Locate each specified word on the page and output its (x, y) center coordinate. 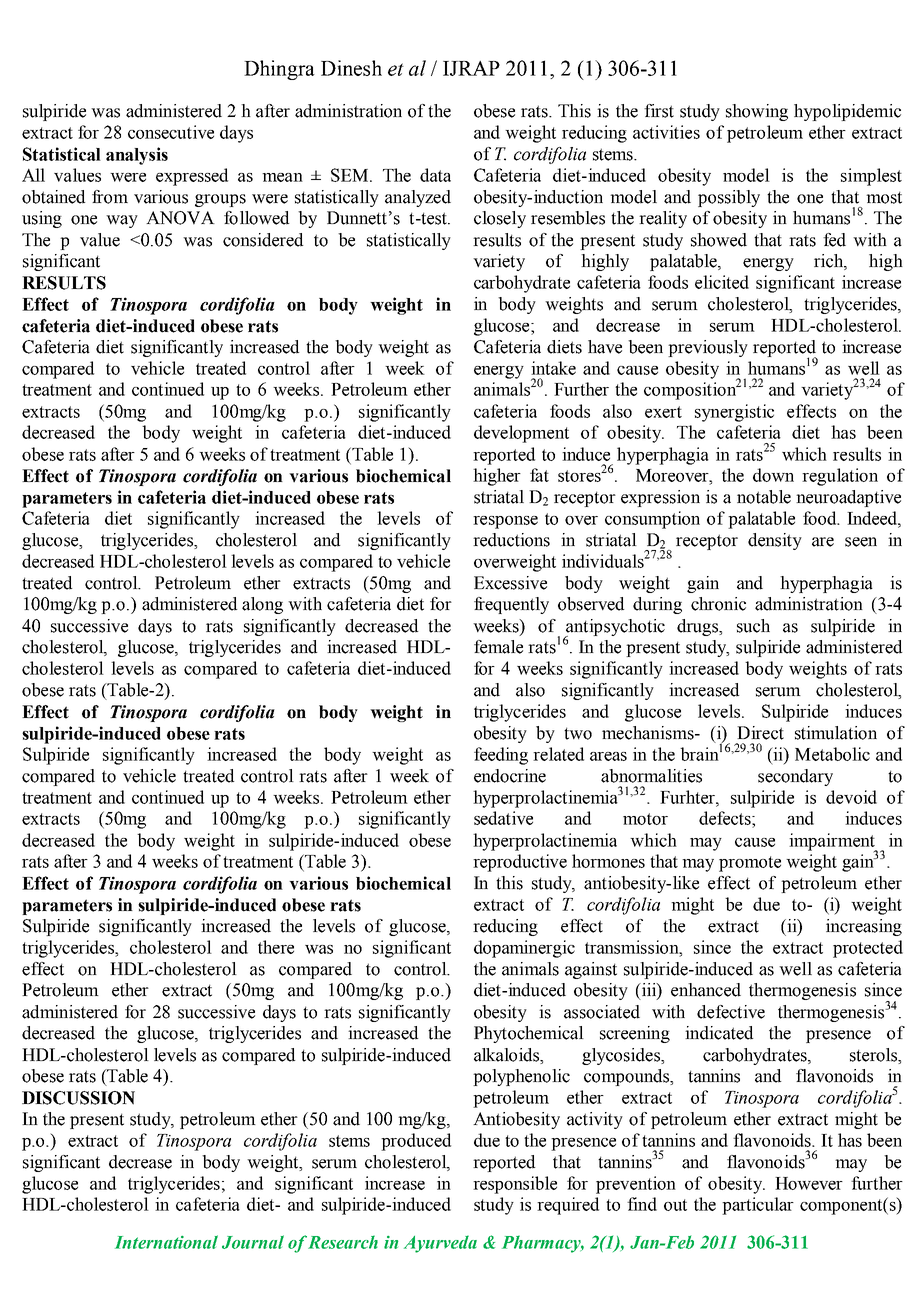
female (498, 647)
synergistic (734, 413)
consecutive (171, 132)
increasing (864, 927)
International (166, 1242)
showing (757, 112)
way (122, 221)
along (262, 605)
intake (553, 368)
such (753, 626)
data (435, 175)
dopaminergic (524, 949)
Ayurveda (440, 1244)
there (276, 947)
